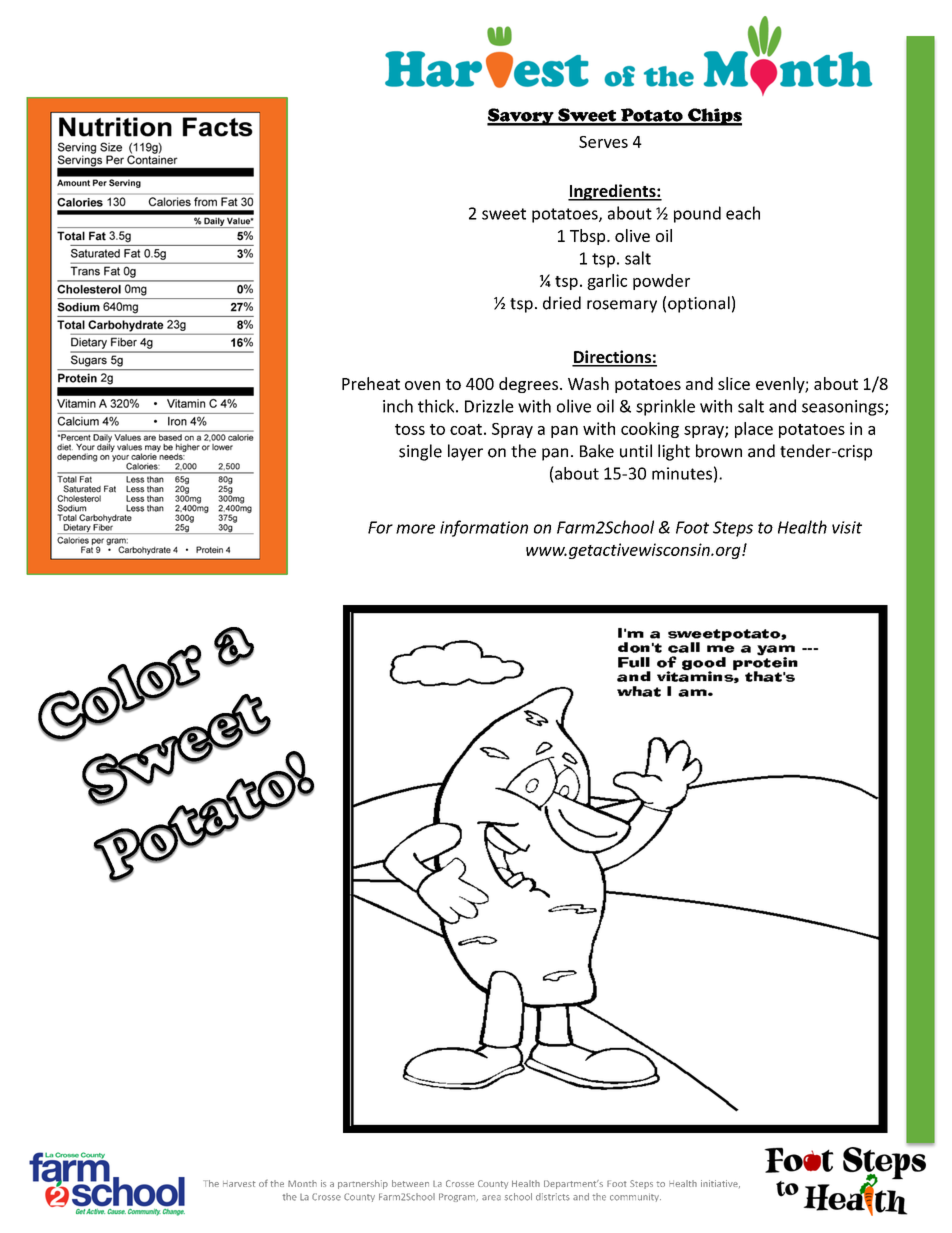 Image resolution: width=952 pixels, height=1233 pixels. What do you see at coordinates (553, 1197) in the image?
I see `districts` at bounding box center [553, 1197].
